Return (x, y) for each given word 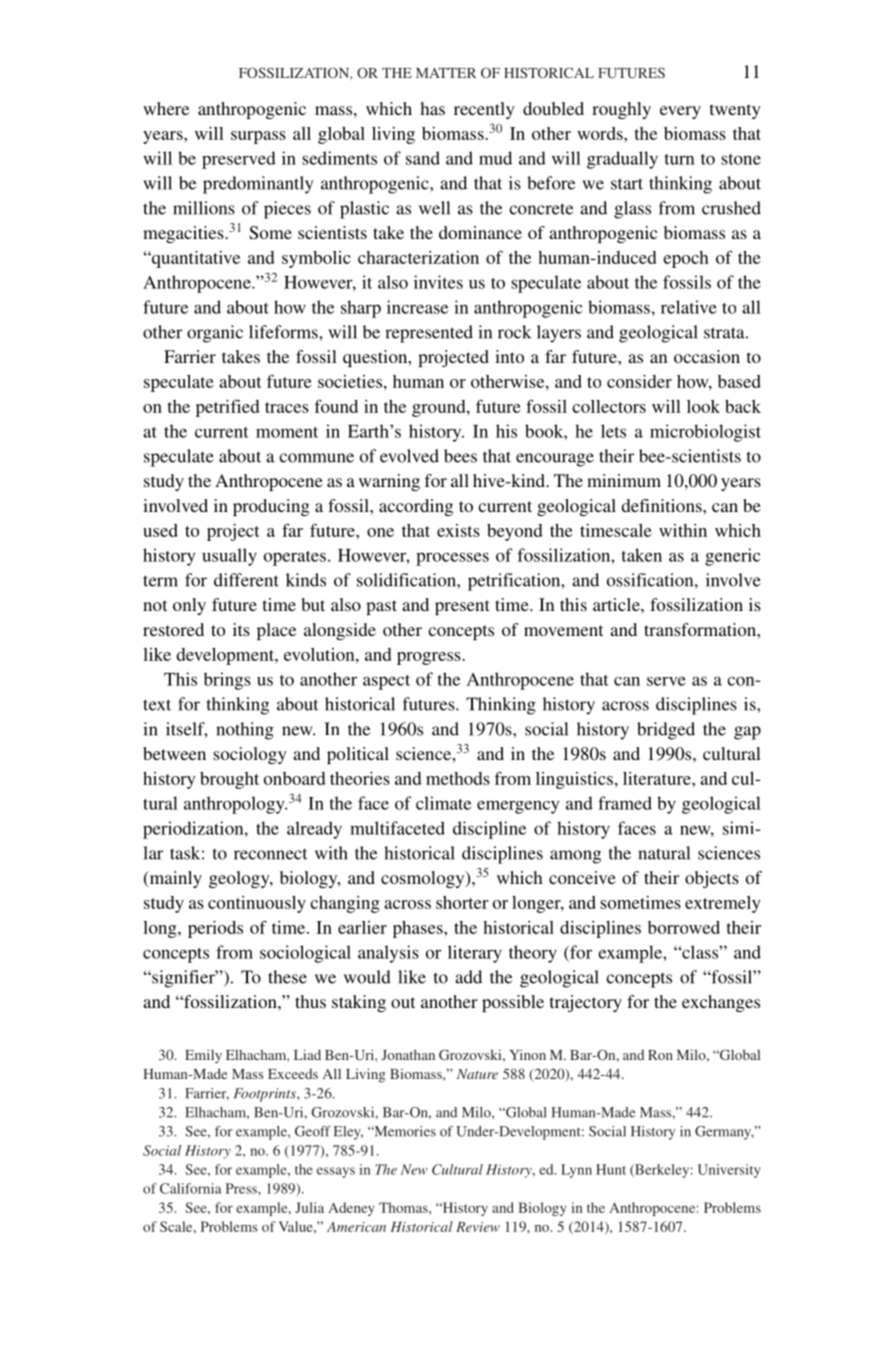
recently (484, 110)
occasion (707, 356)
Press (242, 1188)
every (680, 112)
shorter (462, 902)
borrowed (684, 927)
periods (215, 929)
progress (430, 658)
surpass (258, 137)
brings (227, 681)
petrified (228, 408)
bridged (666, 731)
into (509, 356)
